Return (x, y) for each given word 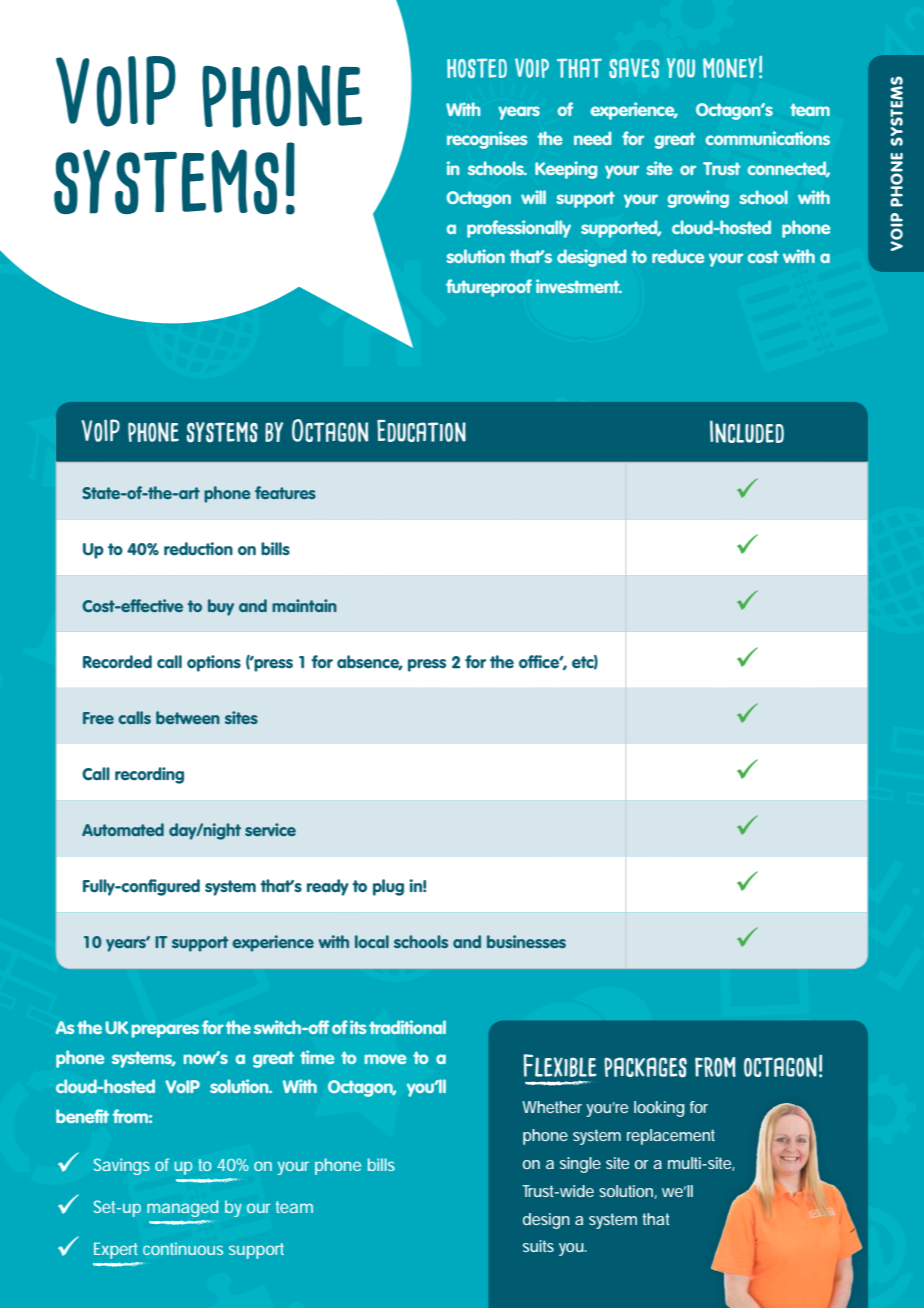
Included (747, 431)
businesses (526, 941)
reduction (198, 549)
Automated (123, 829)
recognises (487, 140)
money (730, 68)
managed (182, 1208)
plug (388, 887)
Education (421, 431)
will (533, 197)
